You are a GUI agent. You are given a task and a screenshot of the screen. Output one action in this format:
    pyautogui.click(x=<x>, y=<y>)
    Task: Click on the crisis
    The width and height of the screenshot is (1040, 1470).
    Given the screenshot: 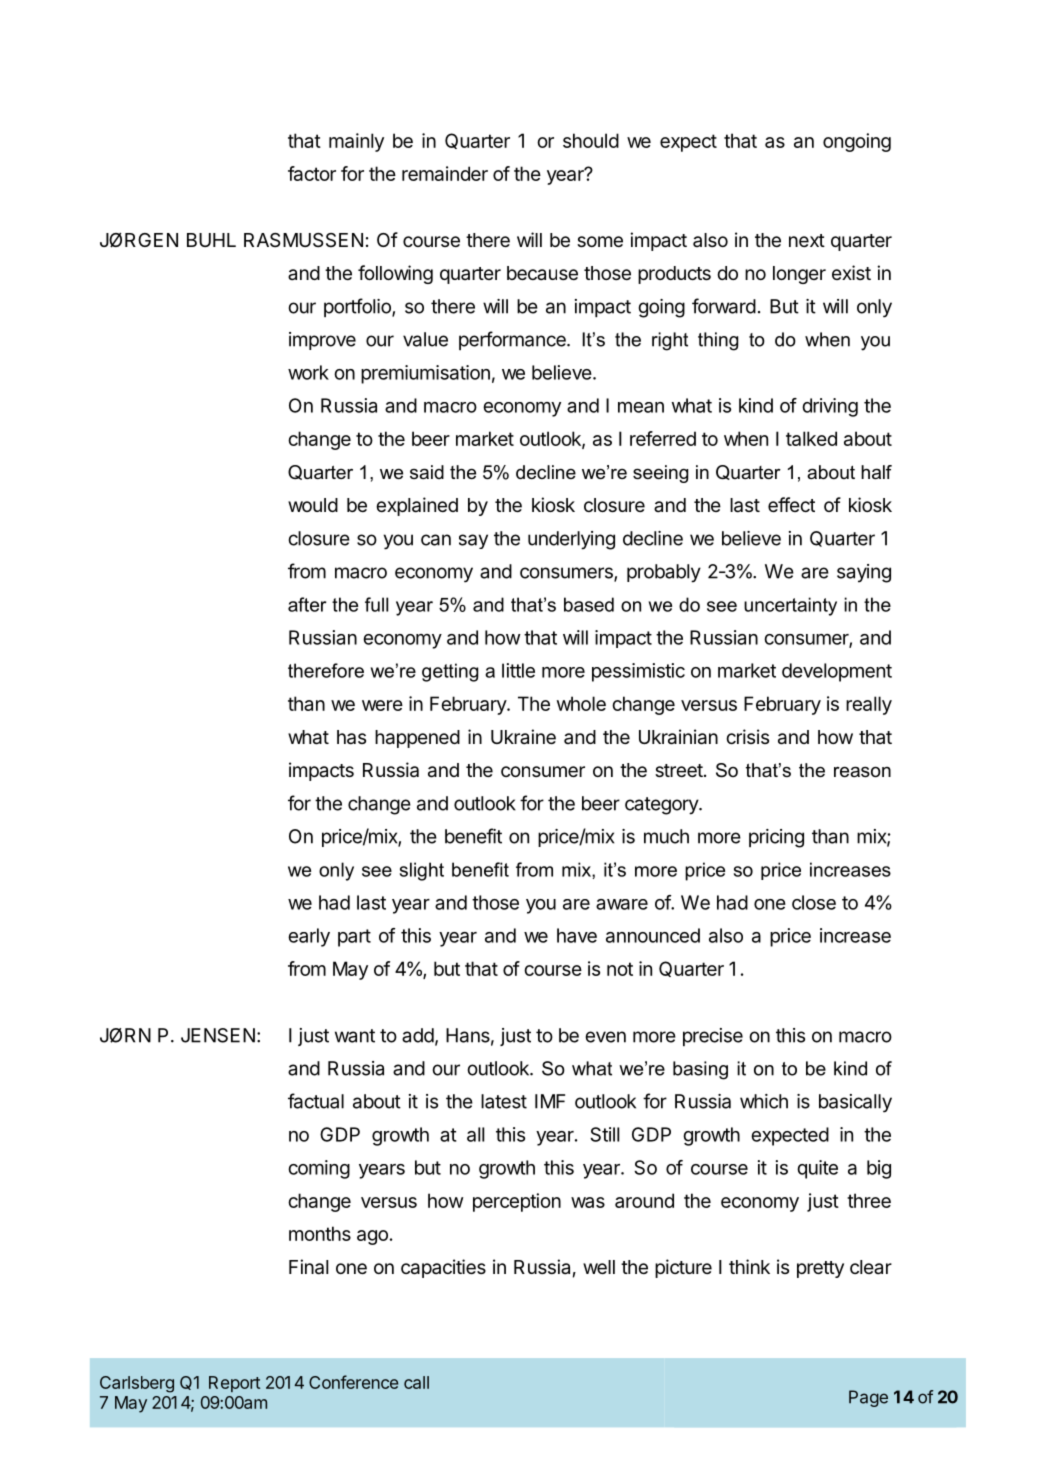 What is the action you would take?
    pyautogui.click(x=747, y=736)
